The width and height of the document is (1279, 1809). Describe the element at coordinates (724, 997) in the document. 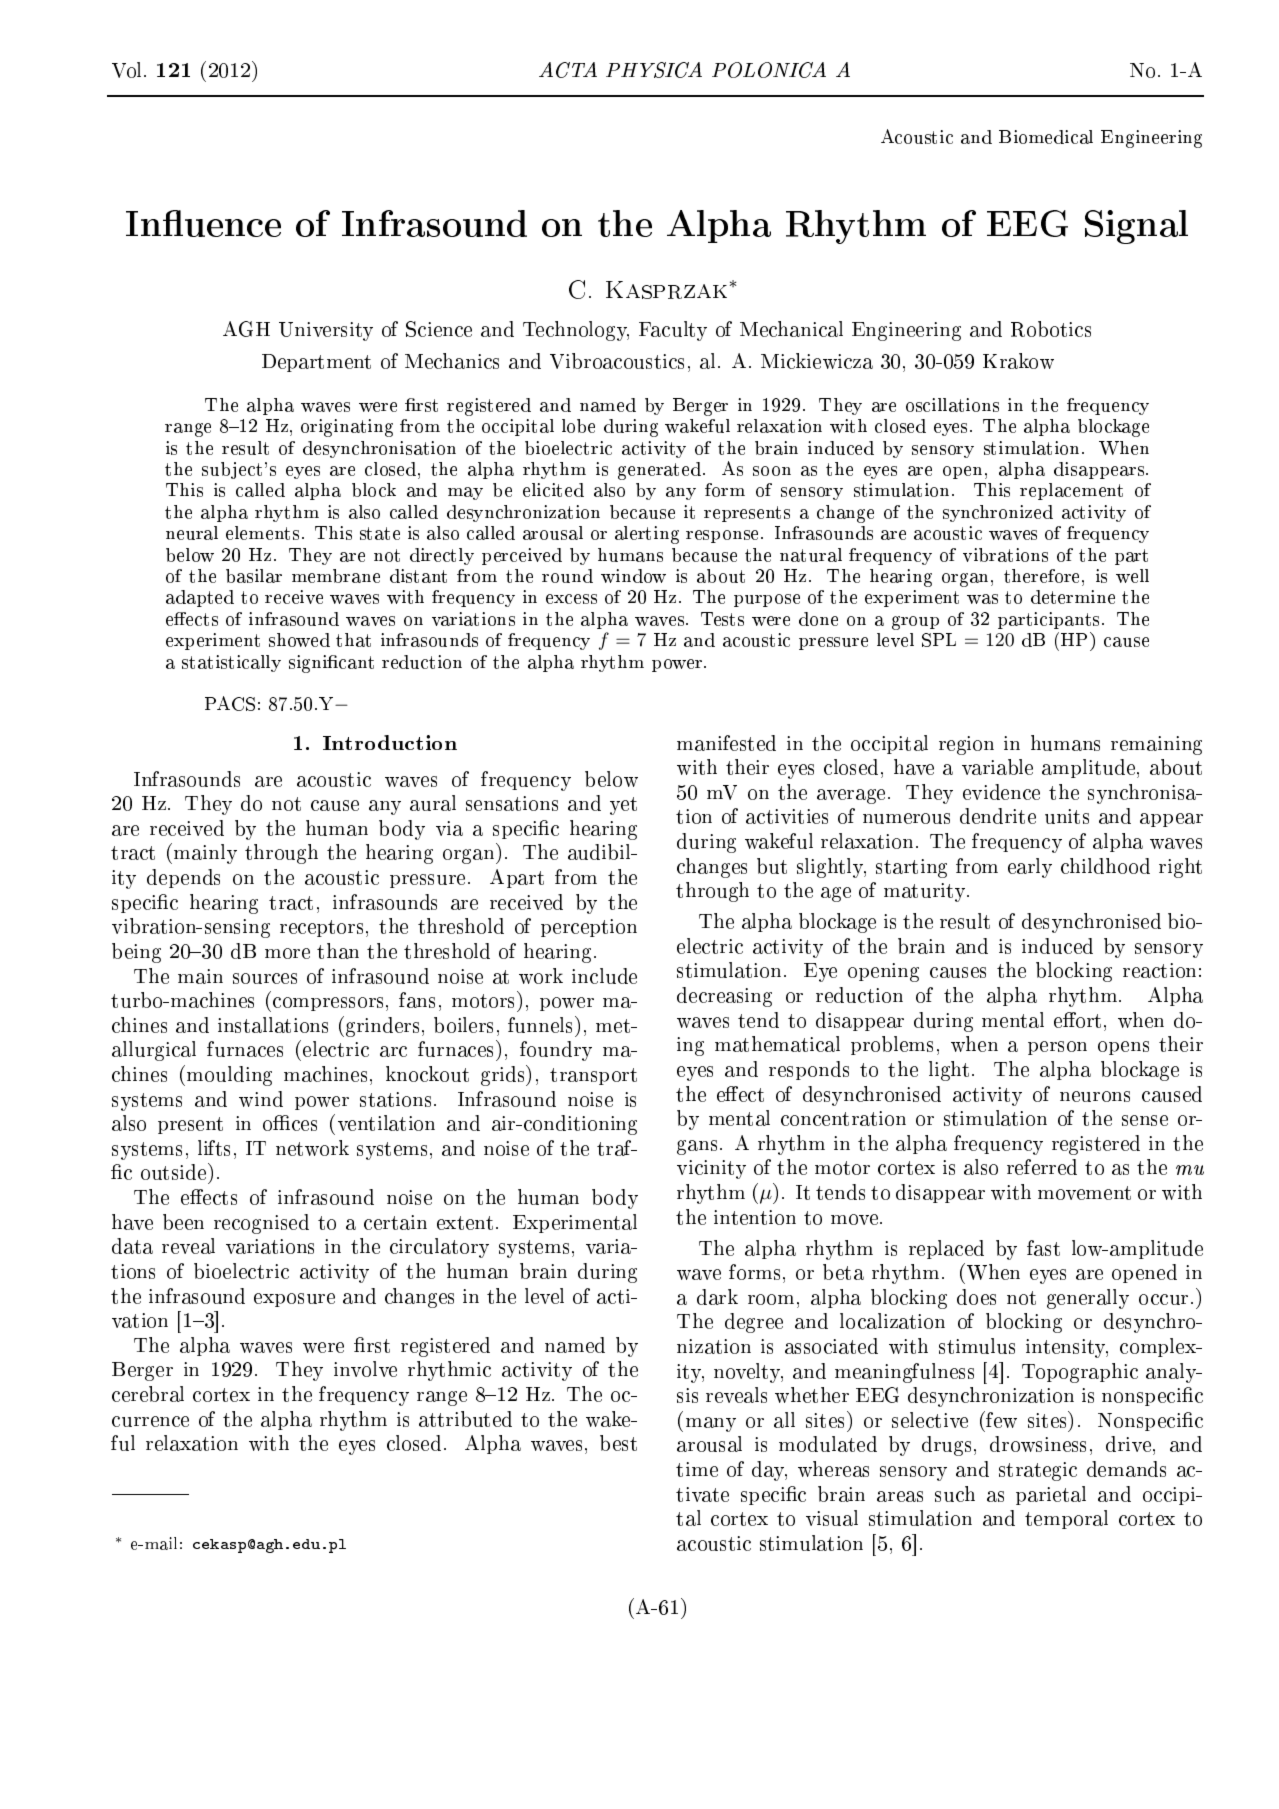

I see `decreasing` at that location.
